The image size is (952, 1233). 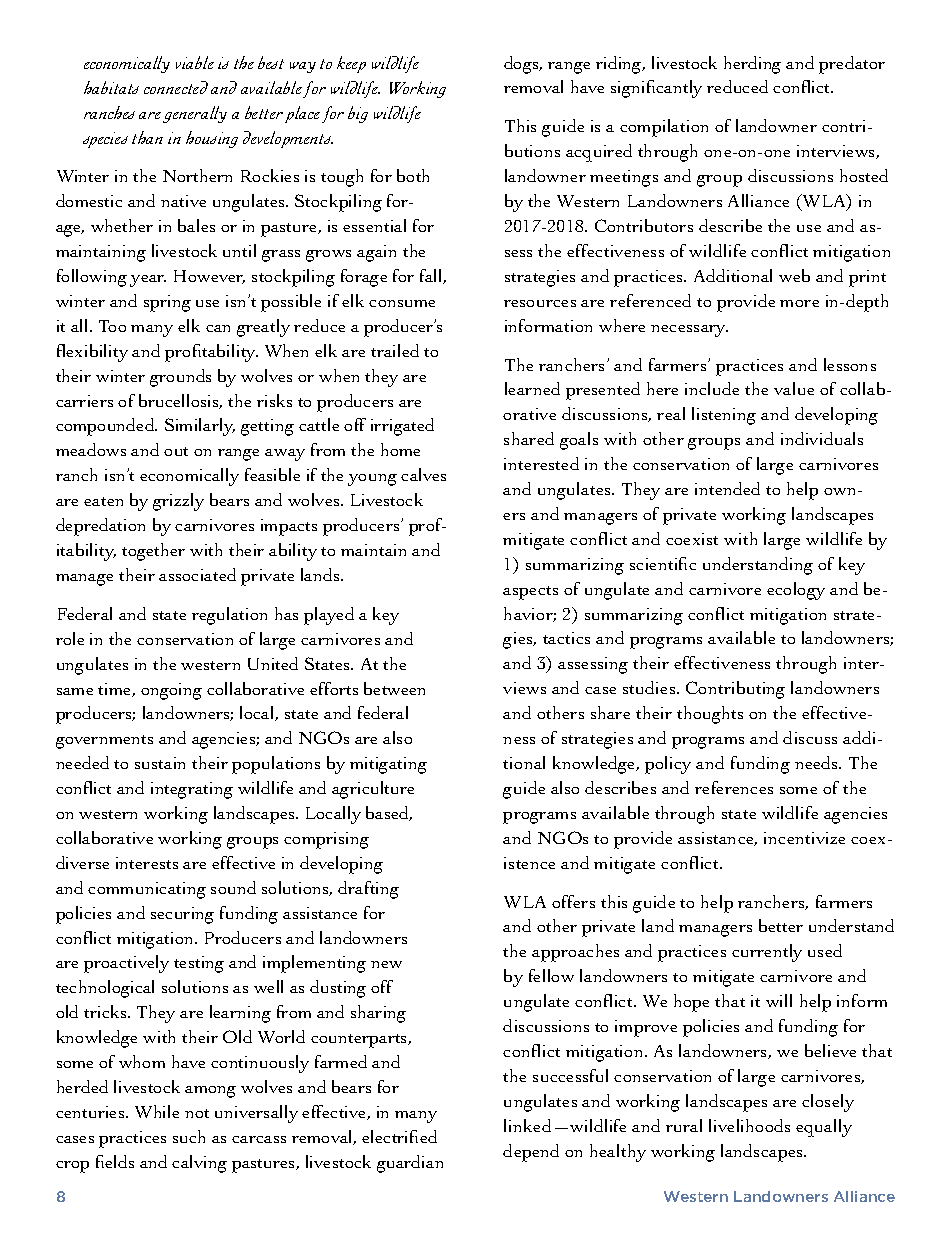 What do you see at coordinates (395, 350) in the screenshot?
I see `trailed` at bounding box center [395, 350].
